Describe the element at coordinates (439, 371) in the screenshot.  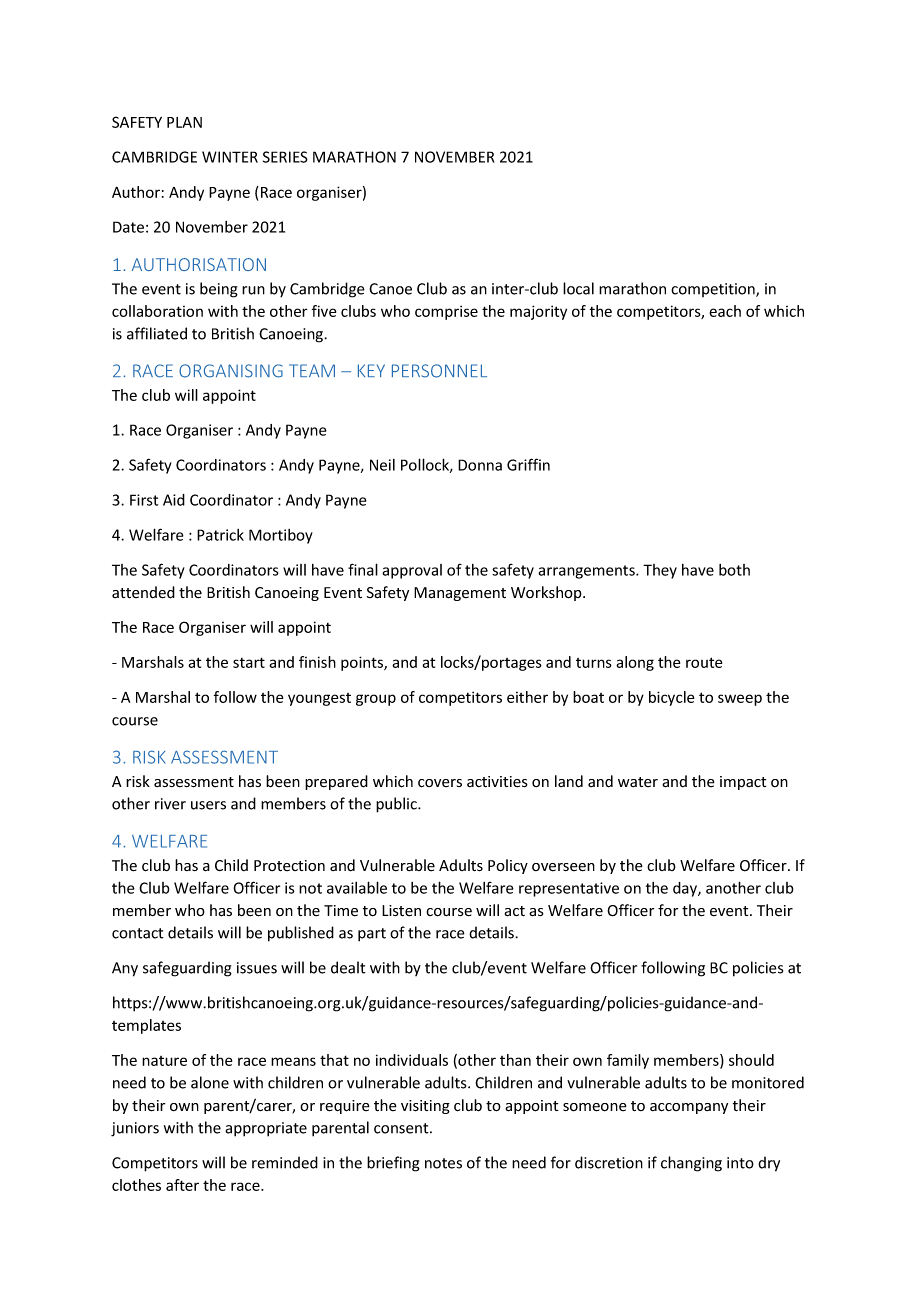
I see `PERSONNEL` at that location.
